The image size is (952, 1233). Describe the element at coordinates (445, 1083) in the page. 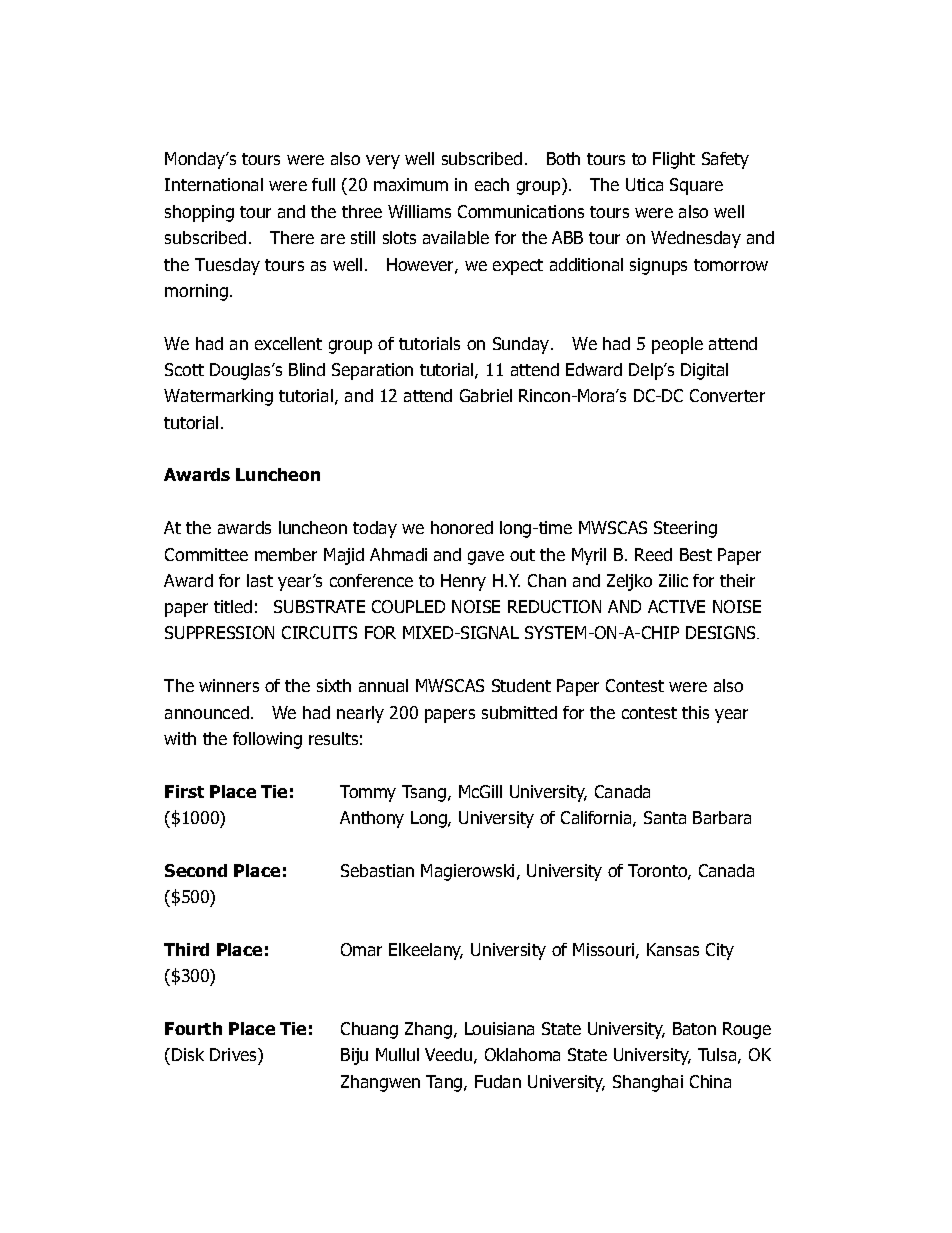

I see `Tang` at that location.
